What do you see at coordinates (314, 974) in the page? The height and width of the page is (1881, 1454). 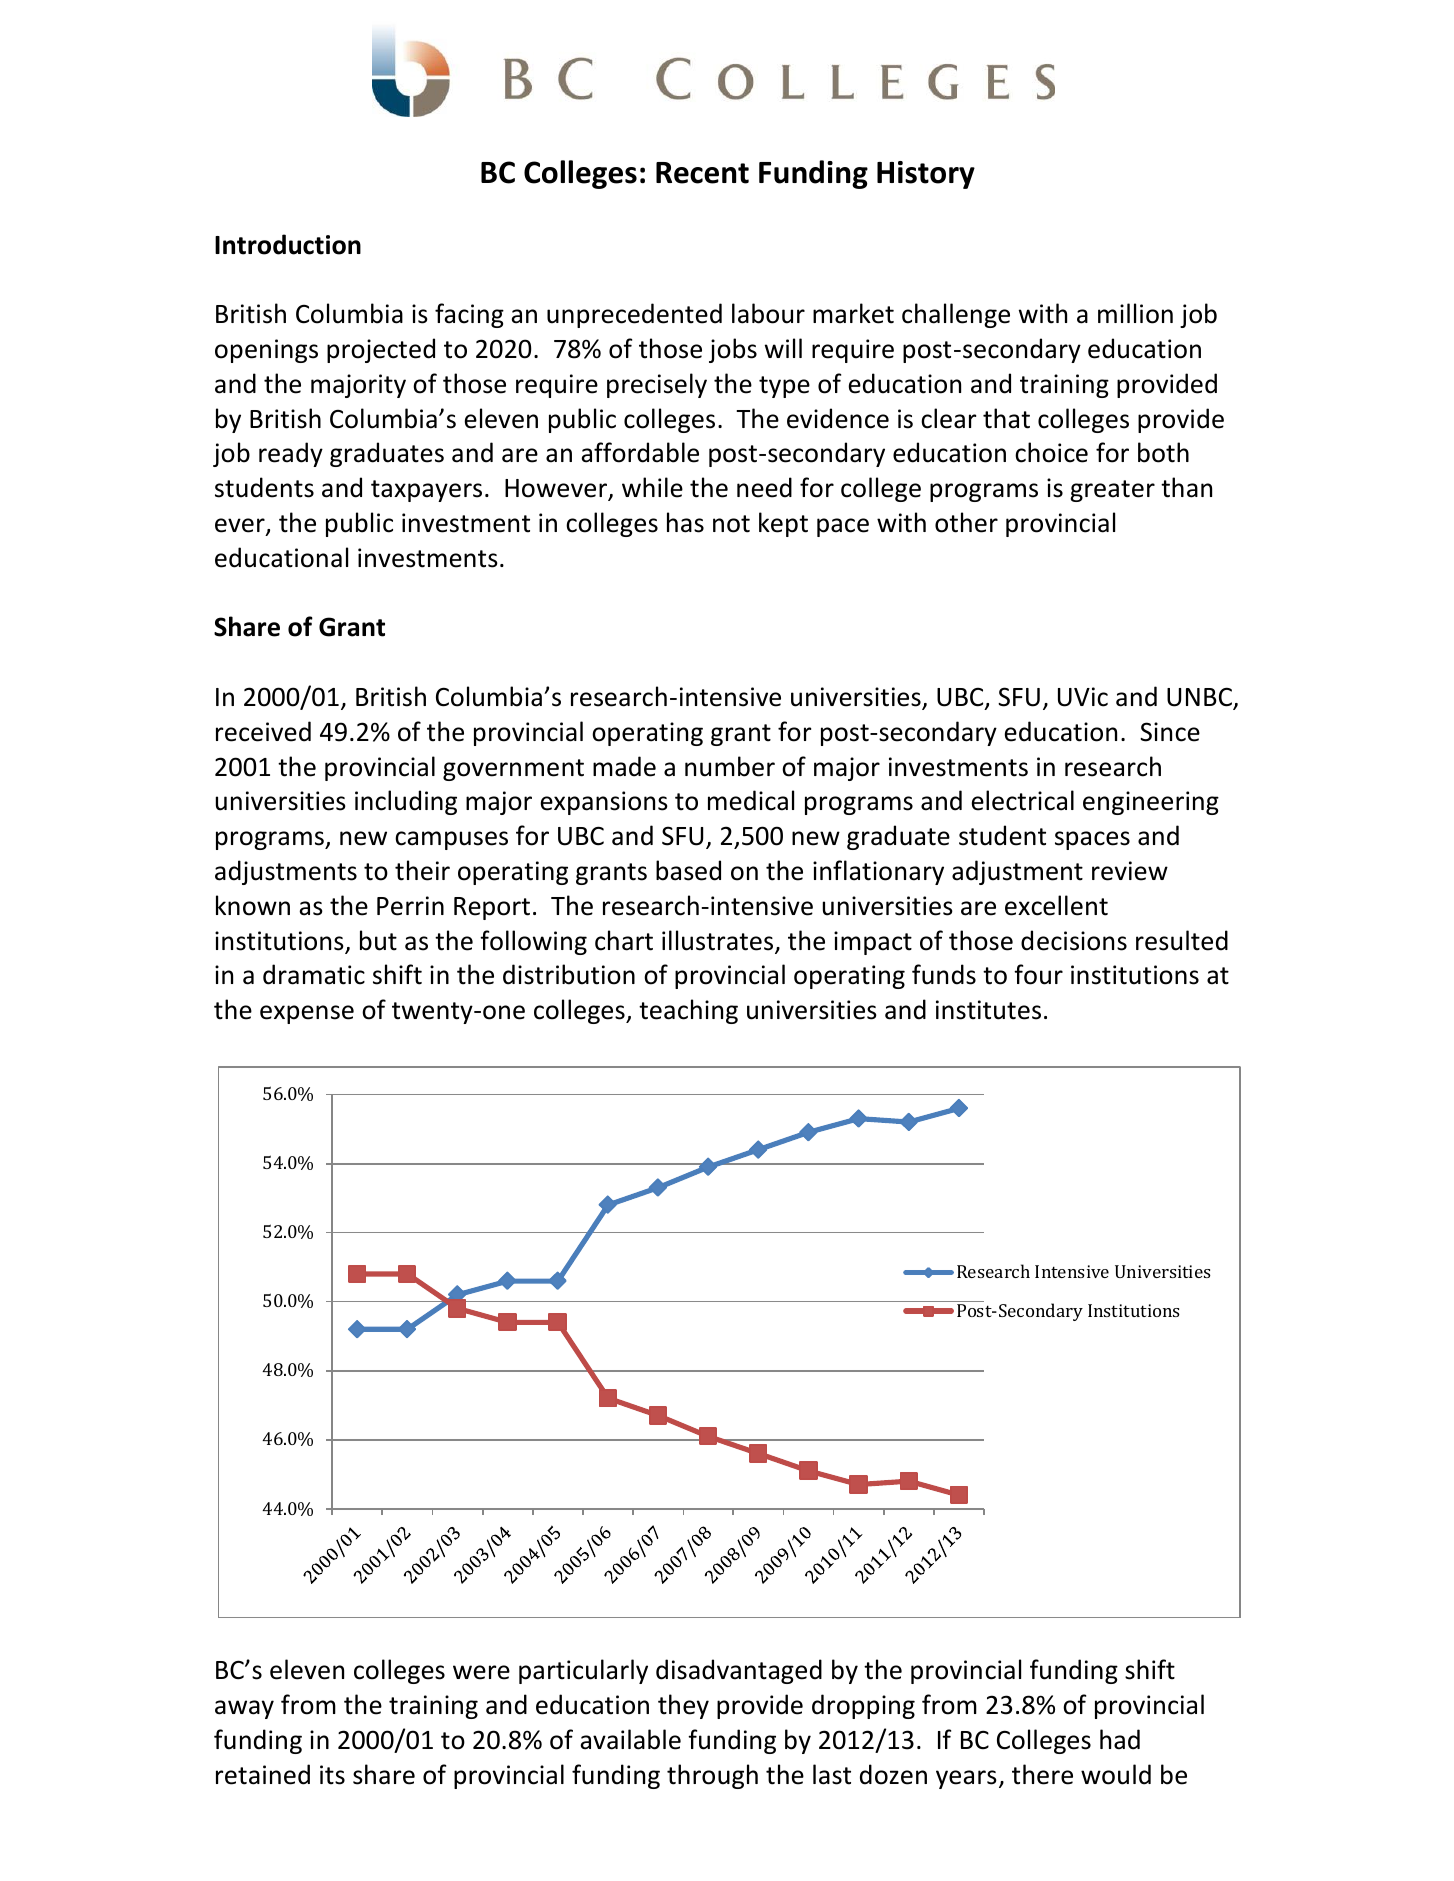 I see `dramatic` at bounding box center [314, 974].
